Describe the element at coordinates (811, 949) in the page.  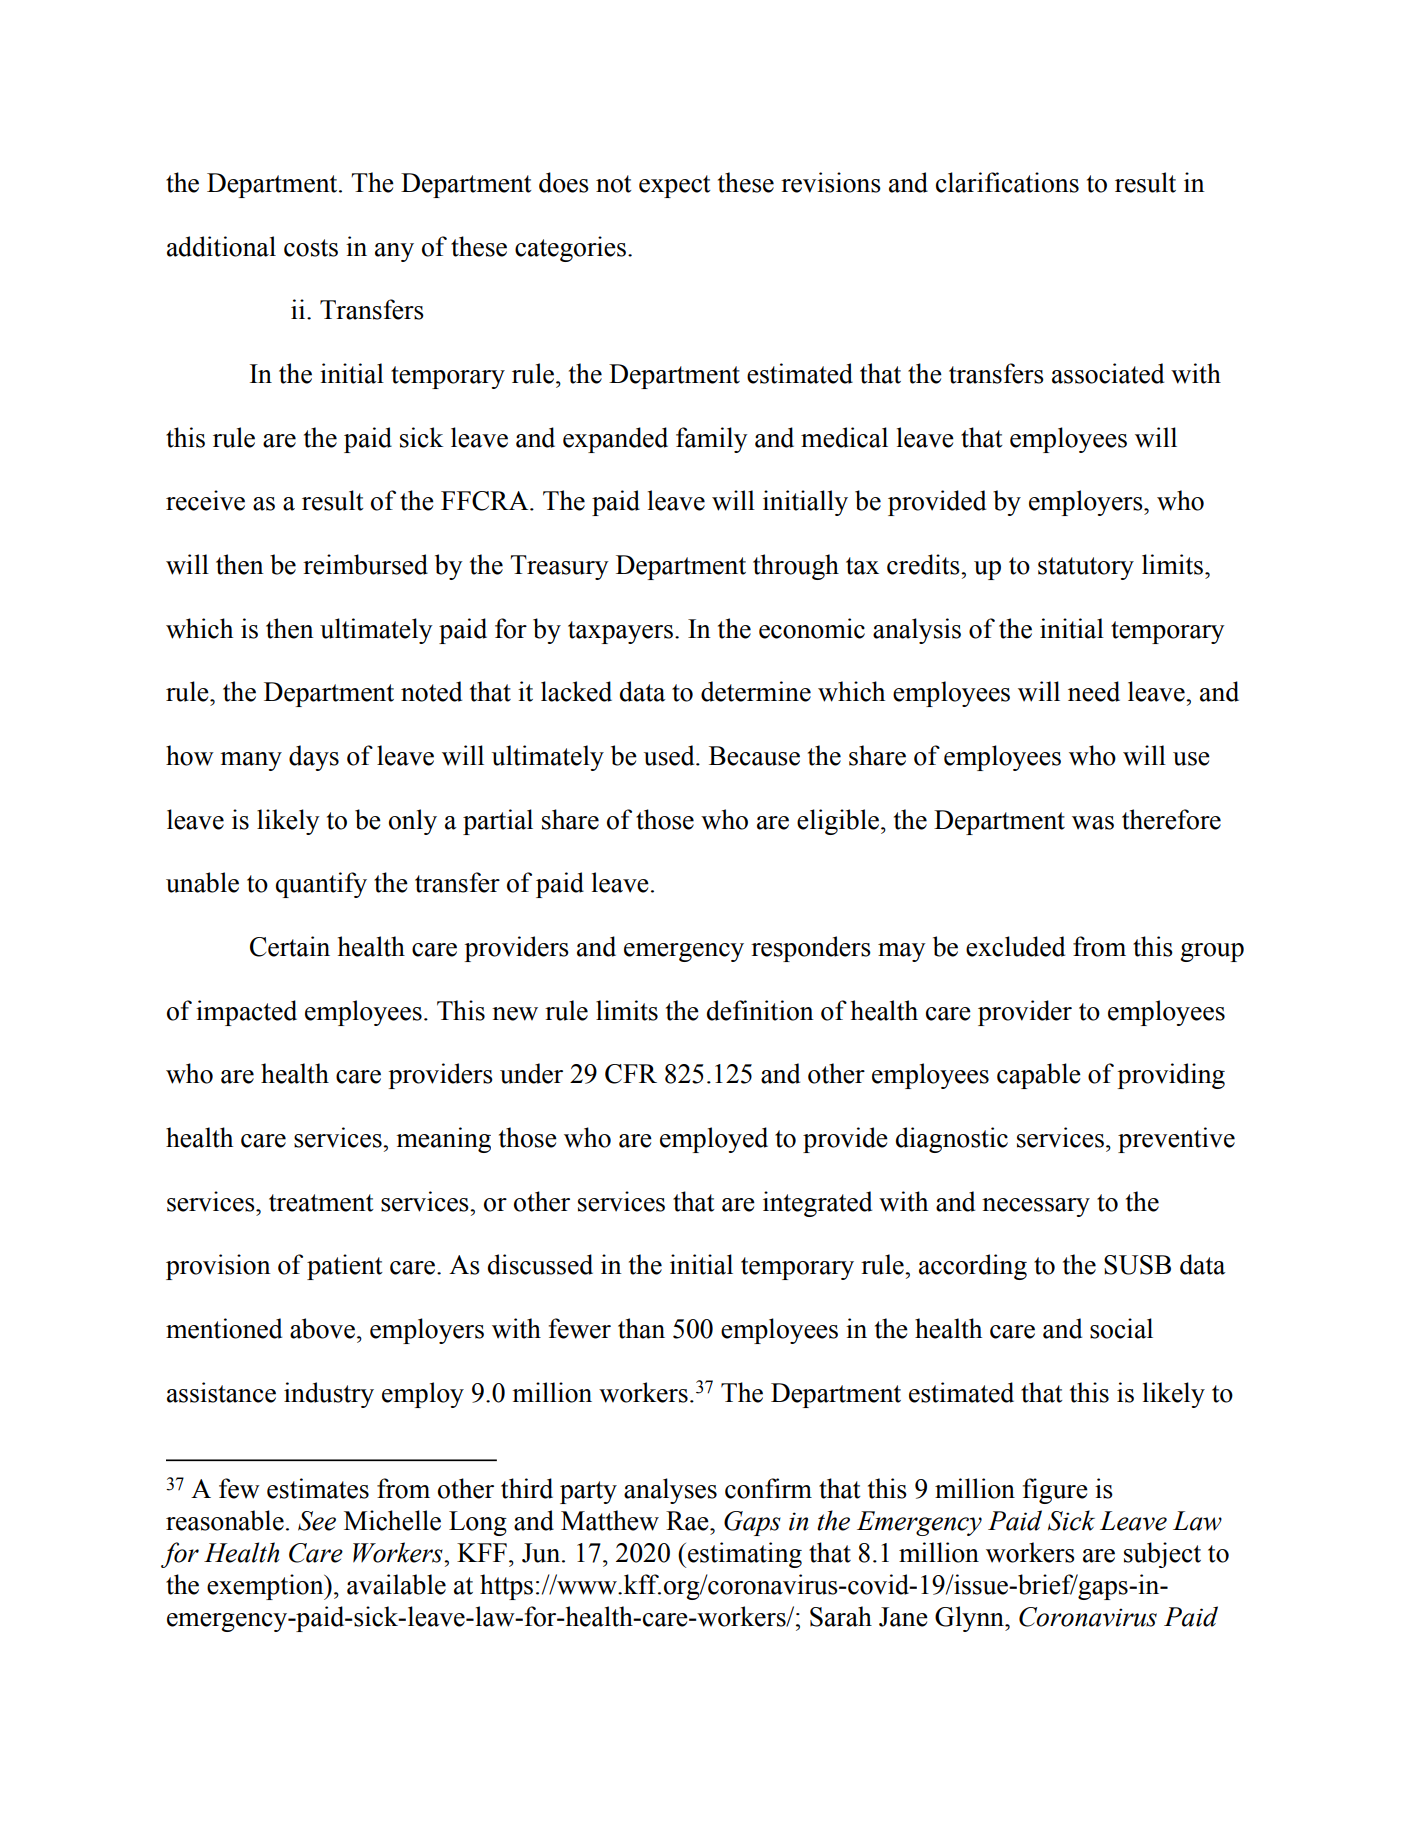
I see `responders` at that location.
